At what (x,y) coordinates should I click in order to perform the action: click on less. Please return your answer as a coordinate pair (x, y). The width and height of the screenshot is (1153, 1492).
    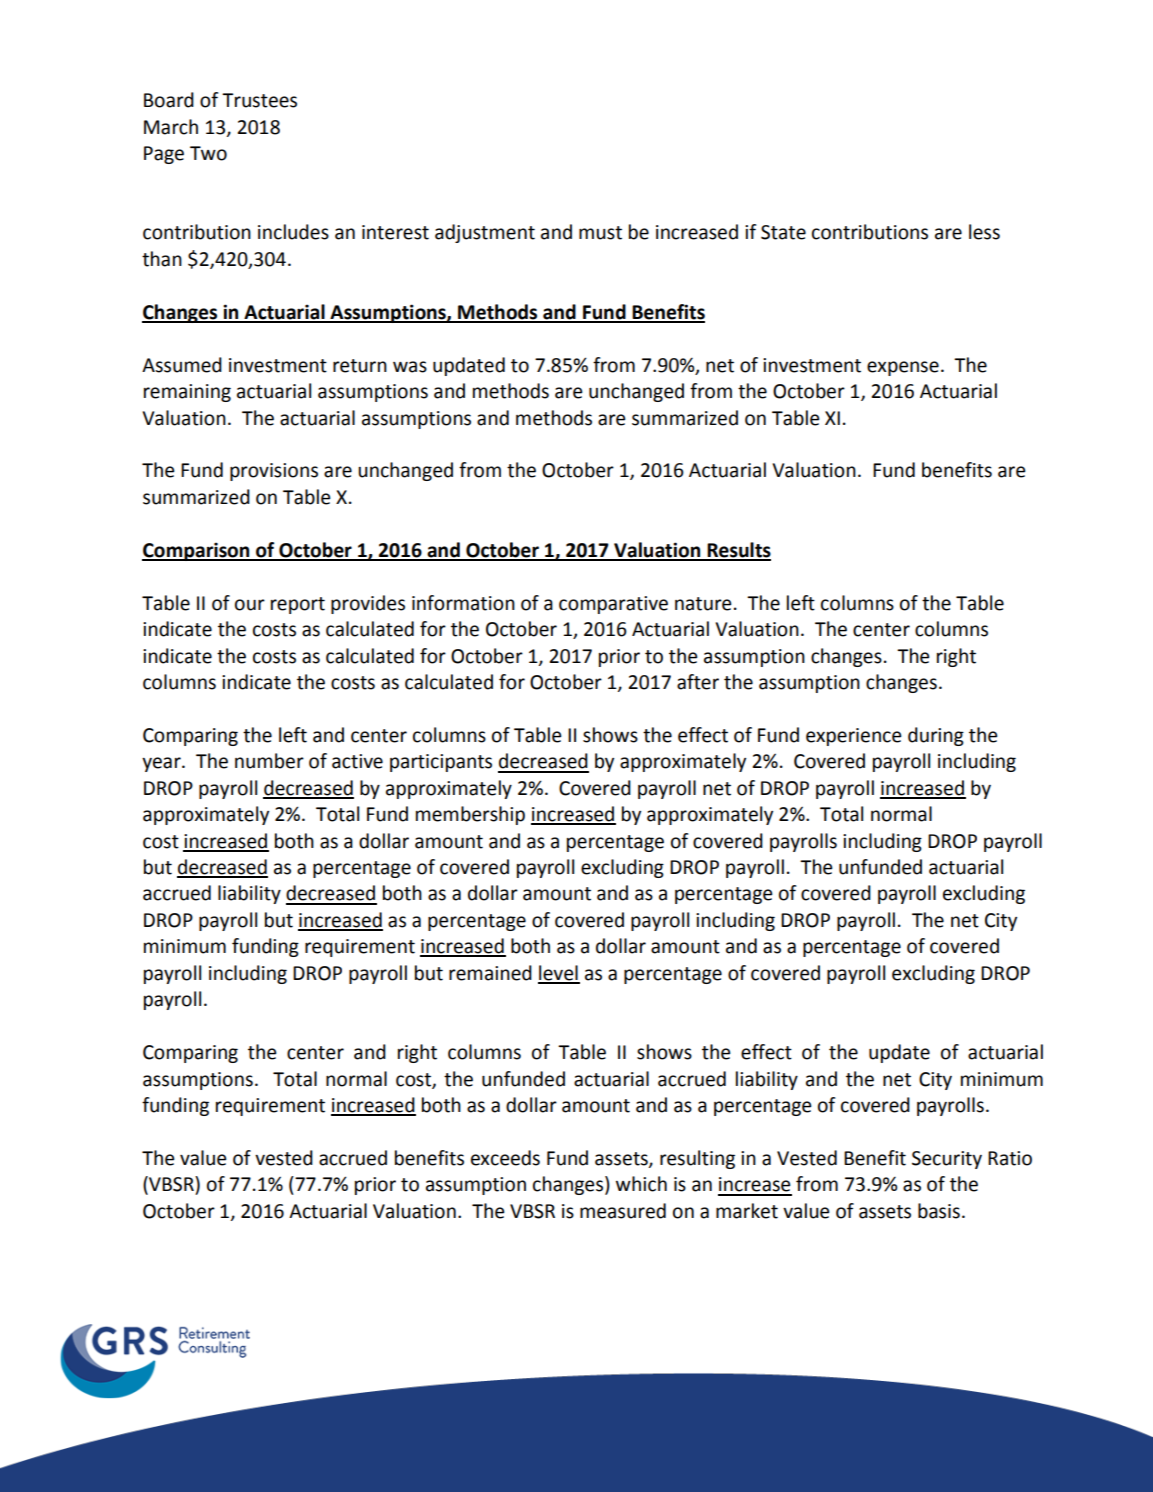
    Looking at the image, I should click on (984, 232).
